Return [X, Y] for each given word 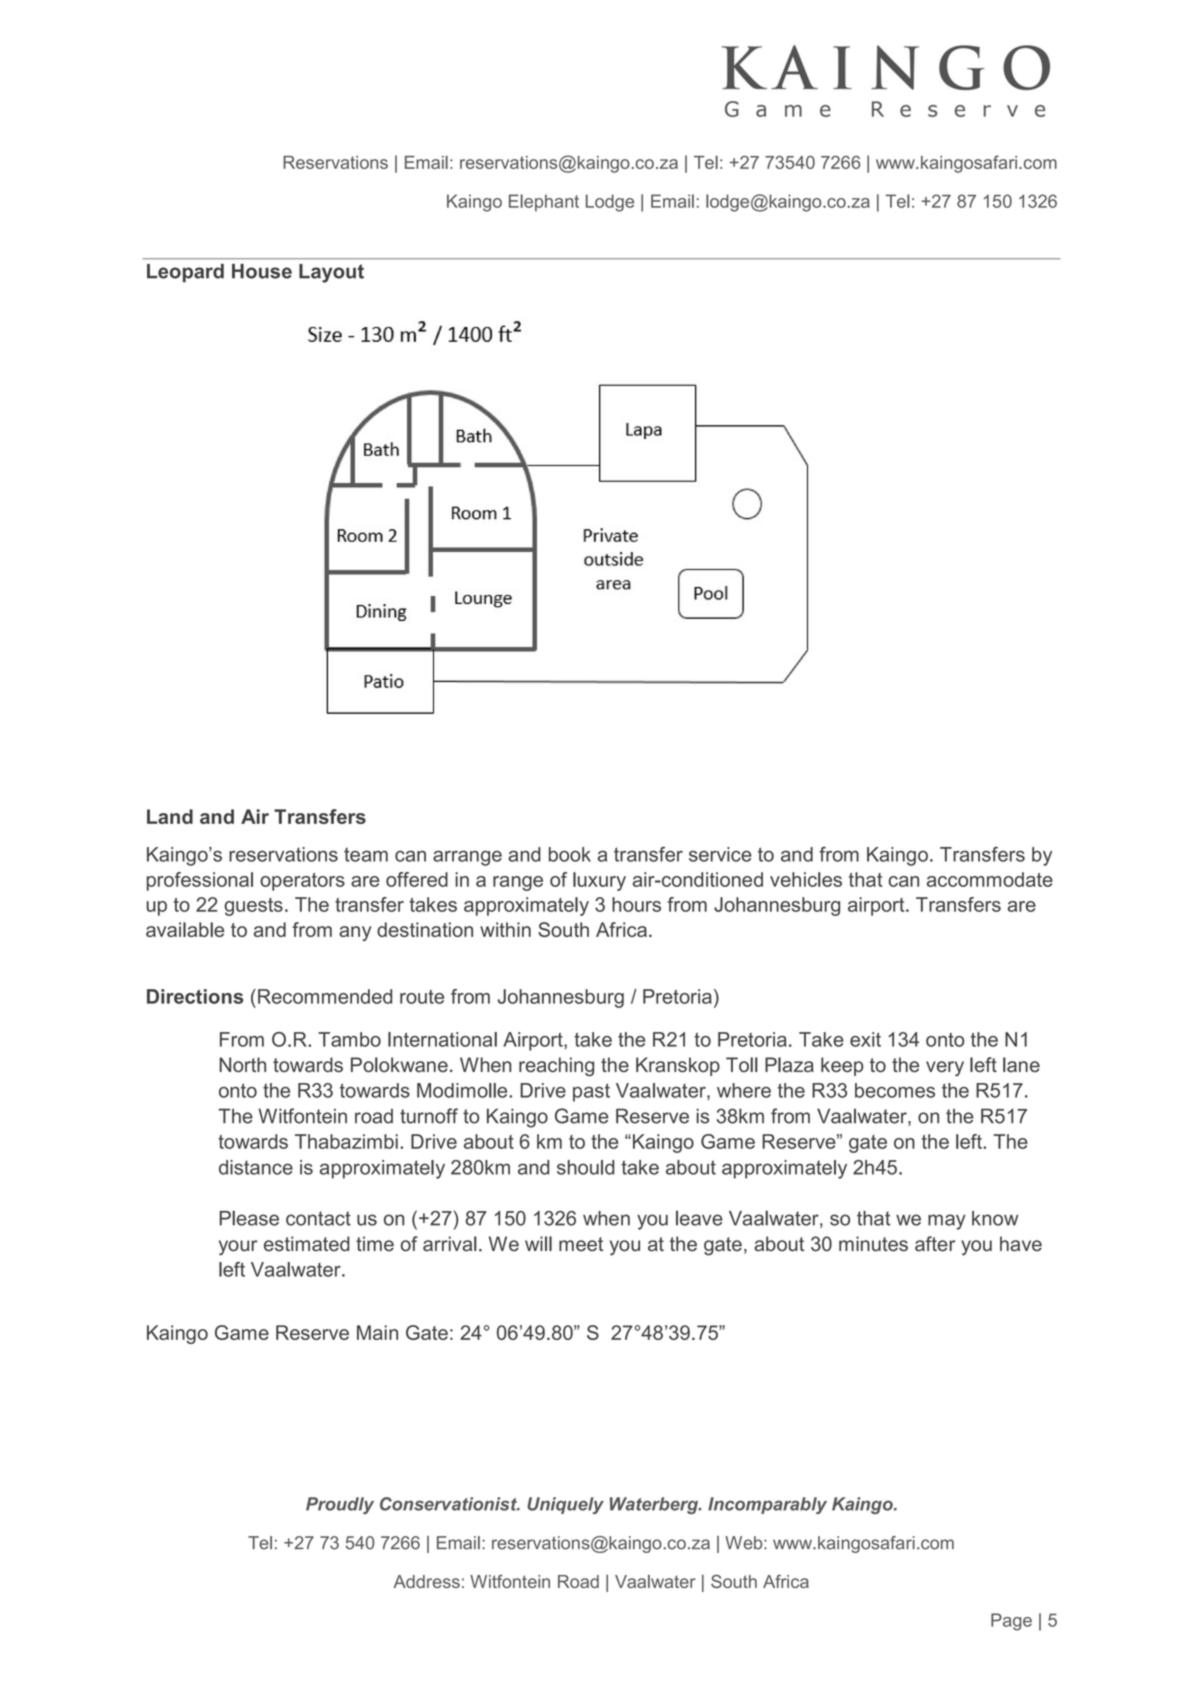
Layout [331, 273]
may [947, 1222]
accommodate [990, 879]
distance [256, 1167]
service [720, 854]
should [585, 1167]
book [570, 854]
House [262, 271]
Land [170, 816]
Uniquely [565, 1505]
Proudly [340, 1505]
